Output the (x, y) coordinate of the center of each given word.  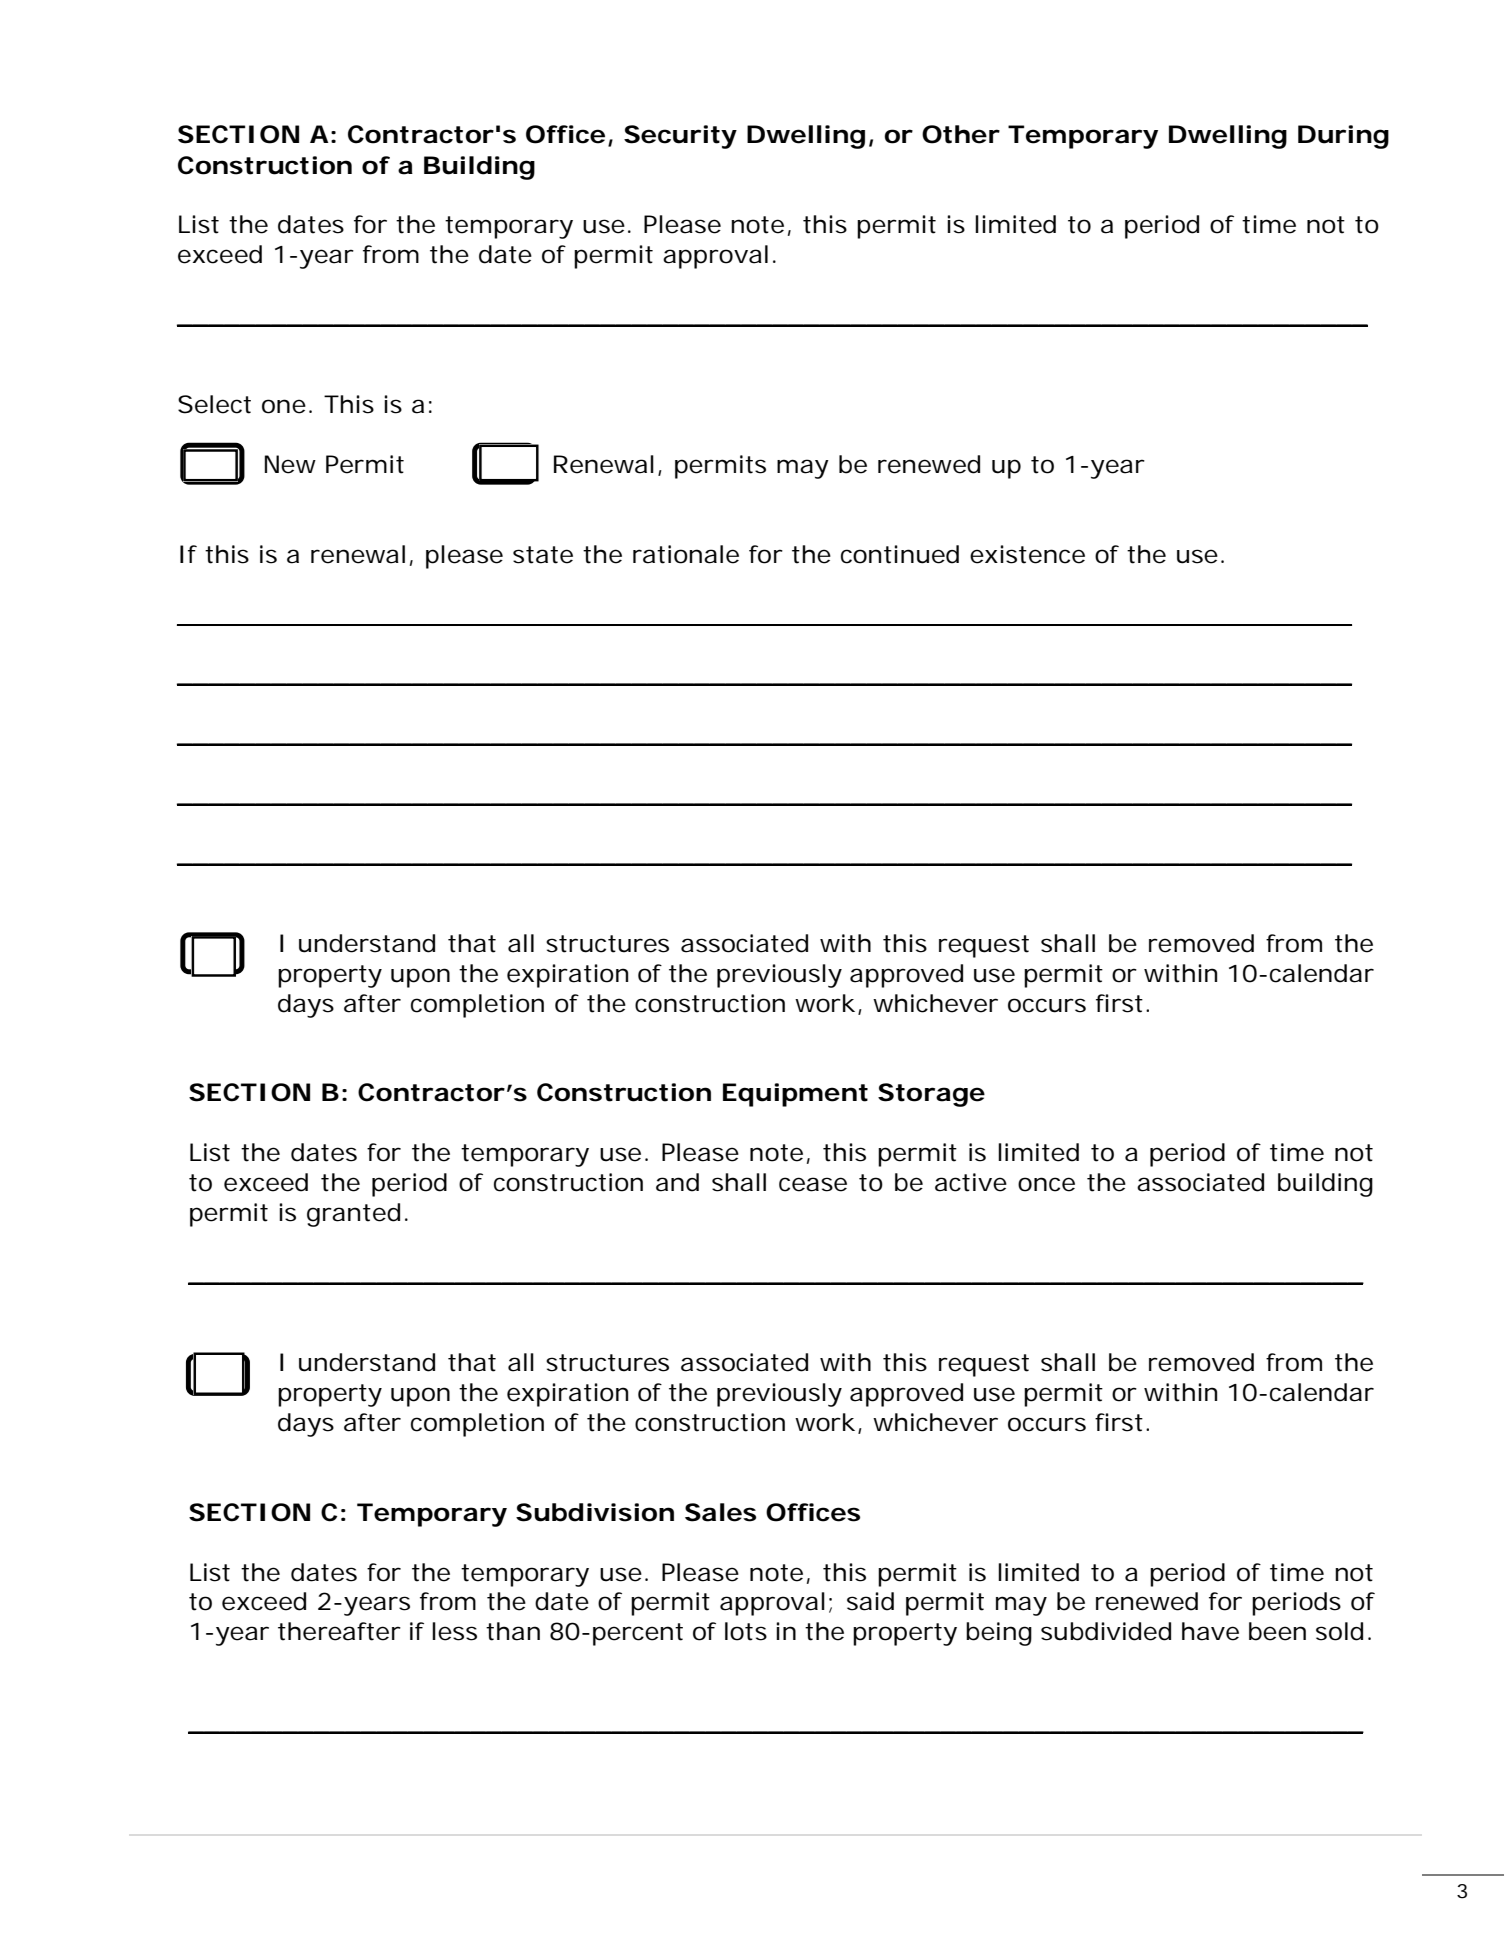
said (870, 1601)
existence (1027, 554)
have (1210, 1631)
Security (680, 137)
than (513, 1631)
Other (961, 134)
